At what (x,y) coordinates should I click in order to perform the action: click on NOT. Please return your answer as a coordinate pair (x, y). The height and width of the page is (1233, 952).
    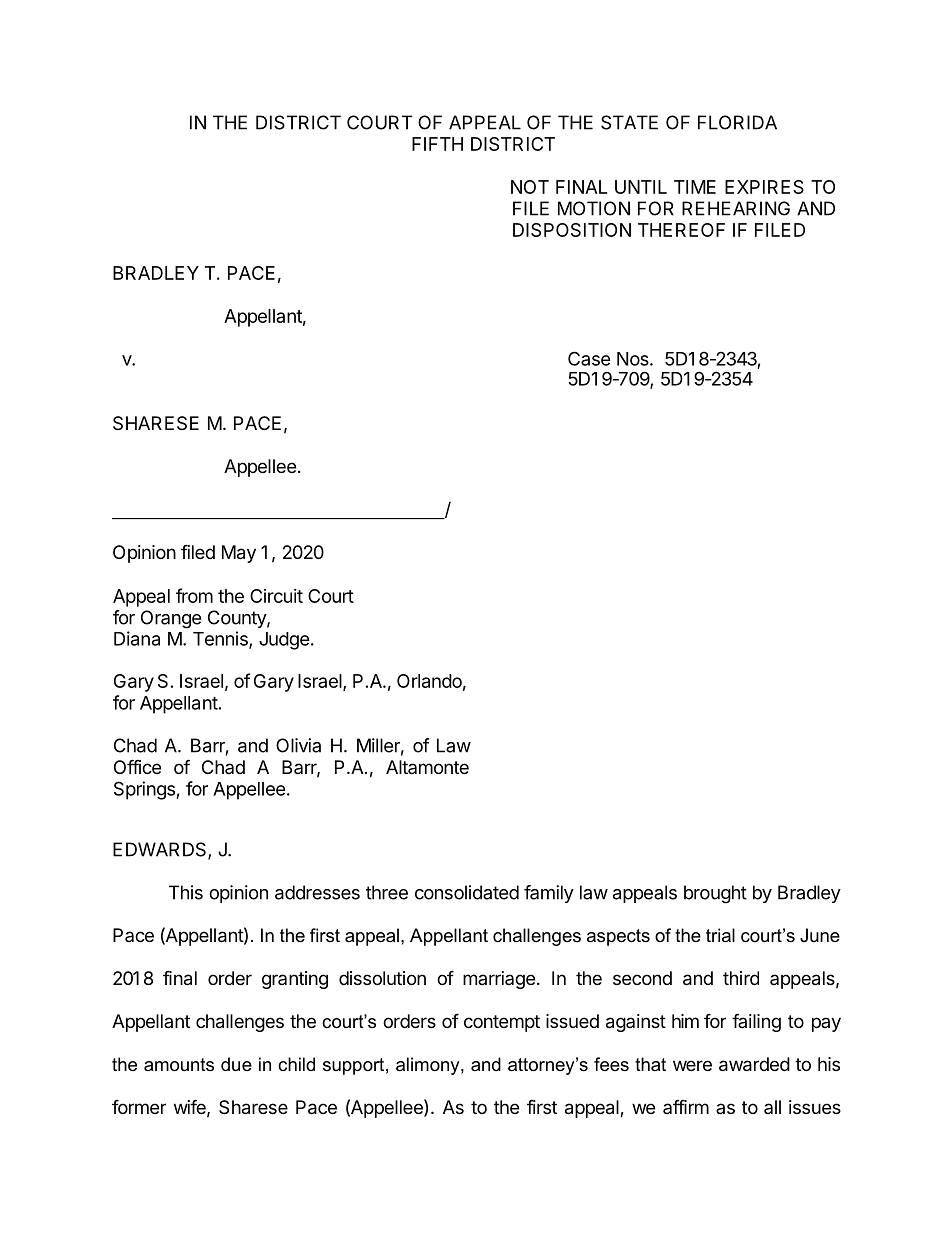
    Looking at the image, I should click on (530, 187).
